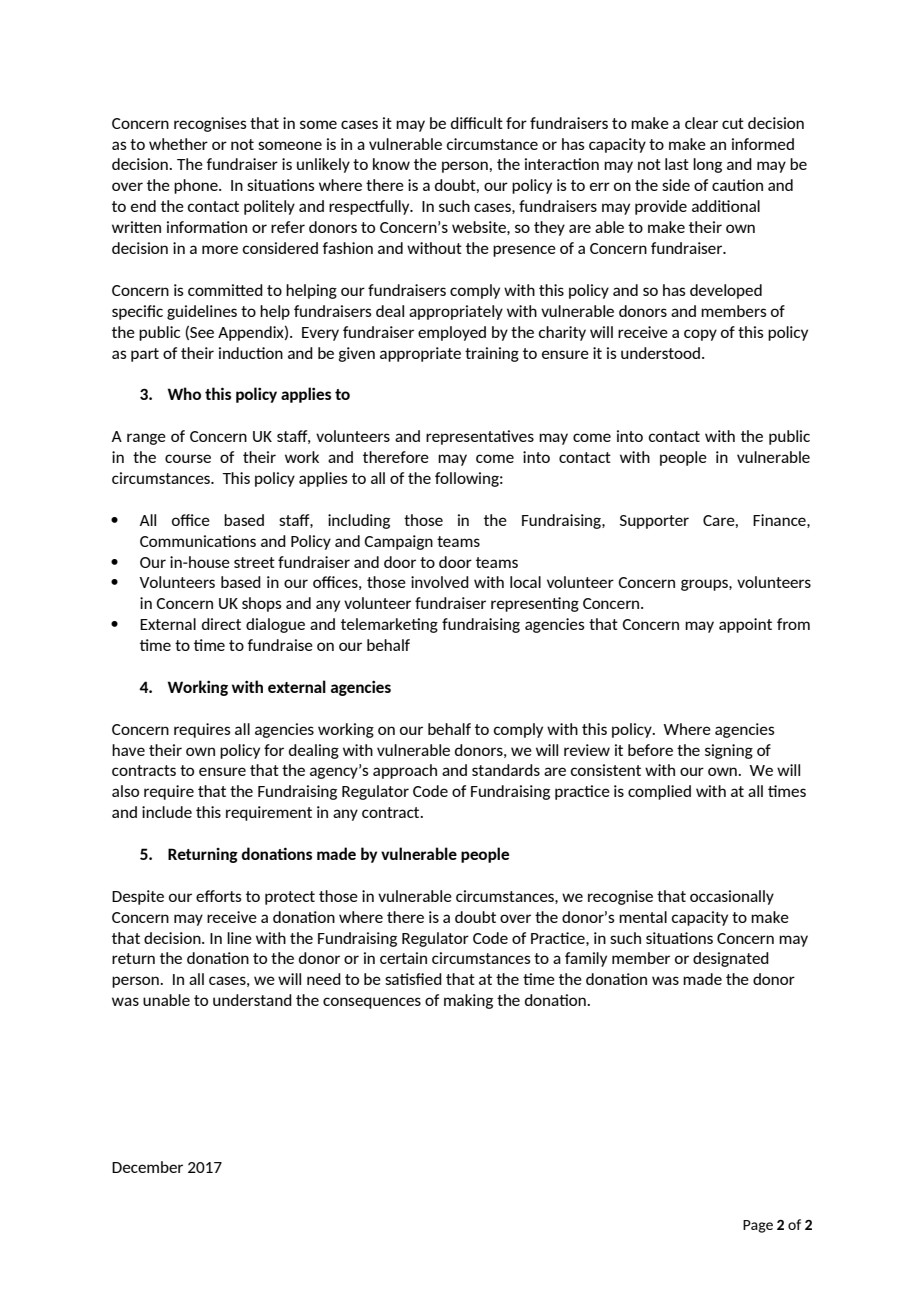  Describe the element at coordinates (389, 625) in the screenshot. I see `telemarketing` at that location.
